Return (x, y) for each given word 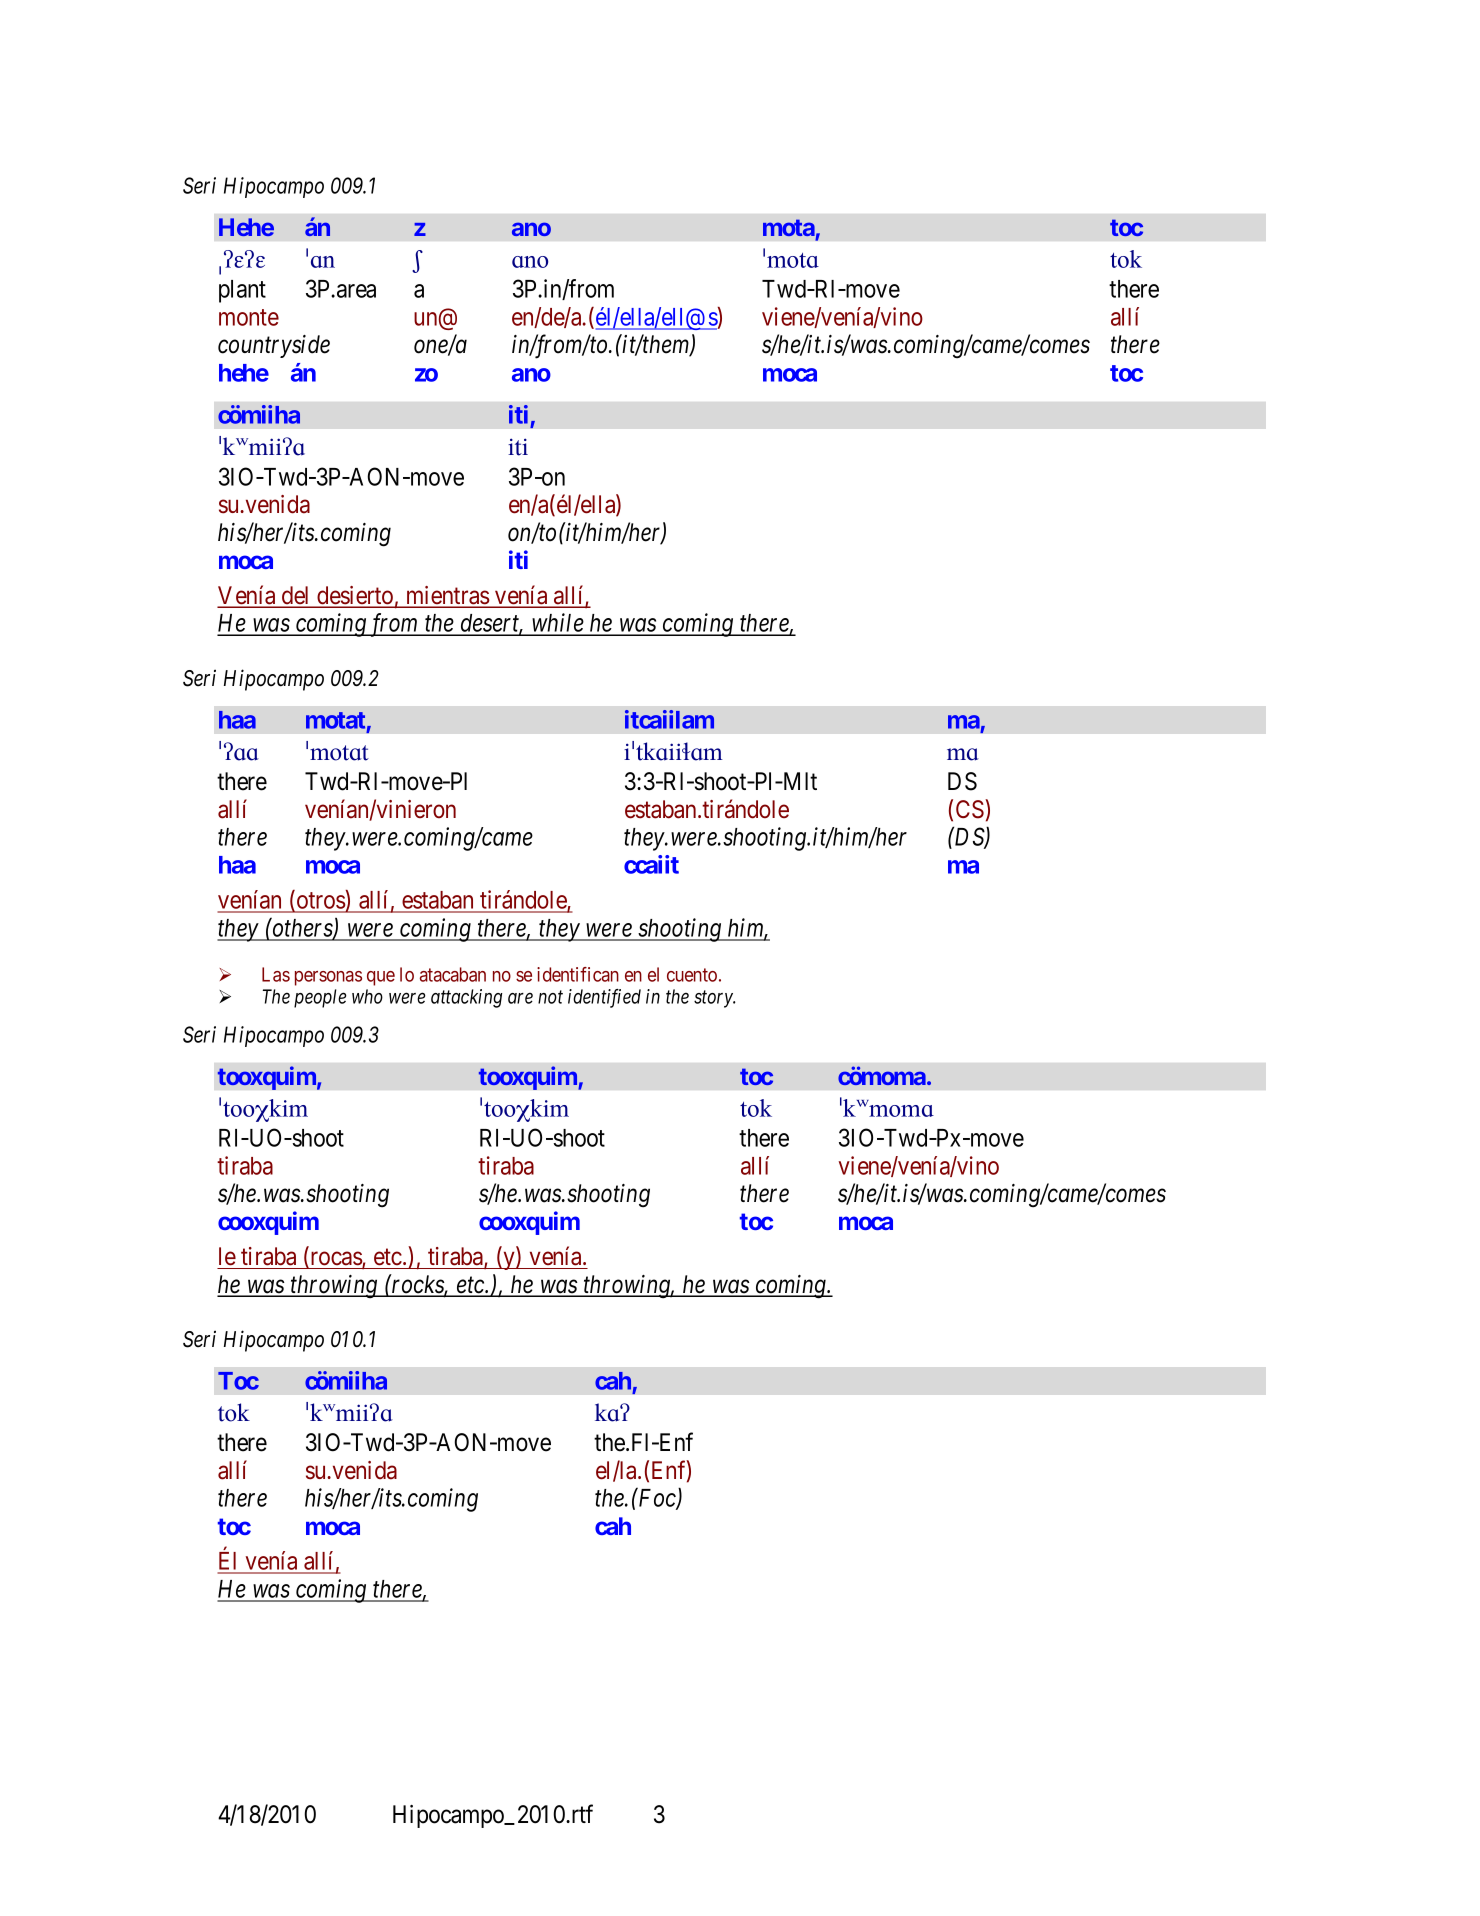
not (550, 997)
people (320, 998)
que (381, 978)
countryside (274, 346)
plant (242, 291)
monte (249, 317)
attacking (466, 998)
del (296, 596)
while (557, 624)
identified (604, 998)
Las (276, 974)
